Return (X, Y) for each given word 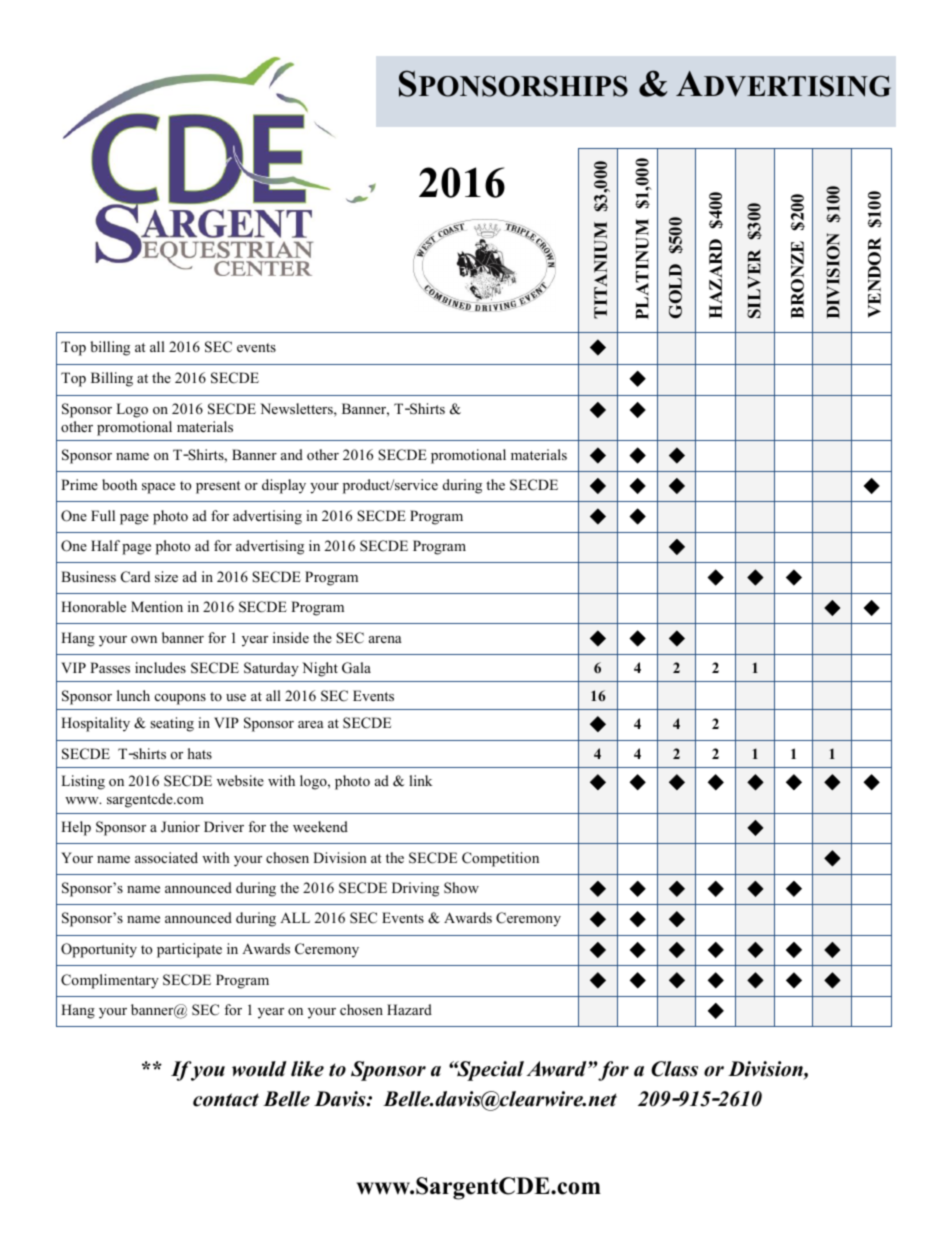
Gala (356, 668)
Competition (500, 859)
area (311, 724)
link (420, 780)
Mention (157, 606)
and (292, 454)
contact (226, 1100)
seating (172, 724)
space (158, 488)
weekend (320, 826)
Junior (180, 827)
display (284, 486)
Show (461, 888)
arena (385, 639)
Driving (415, 889)
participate (189, 950)
